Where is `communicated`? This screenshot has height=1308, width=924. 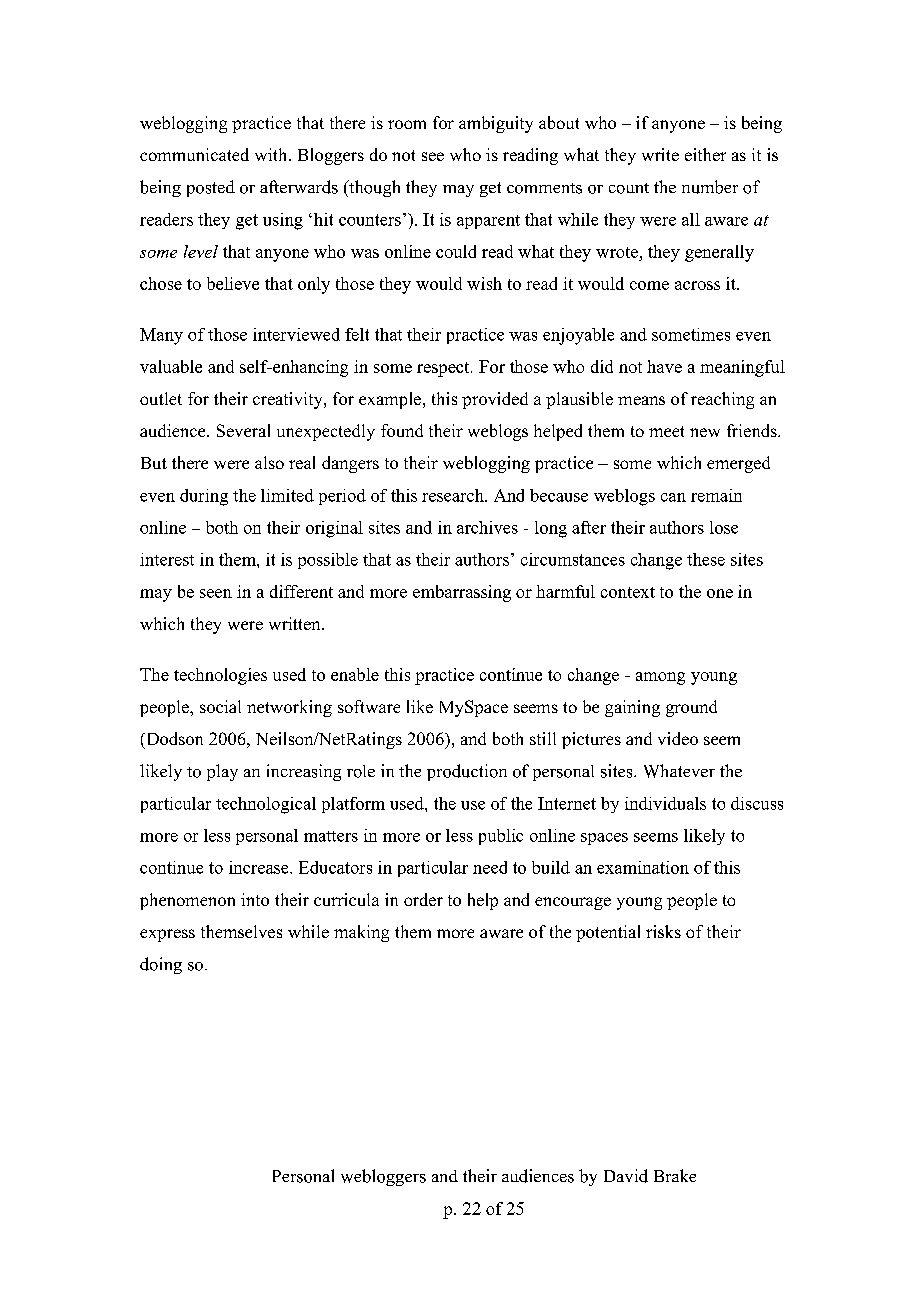
communicated is located at coordinates (194, 154).
